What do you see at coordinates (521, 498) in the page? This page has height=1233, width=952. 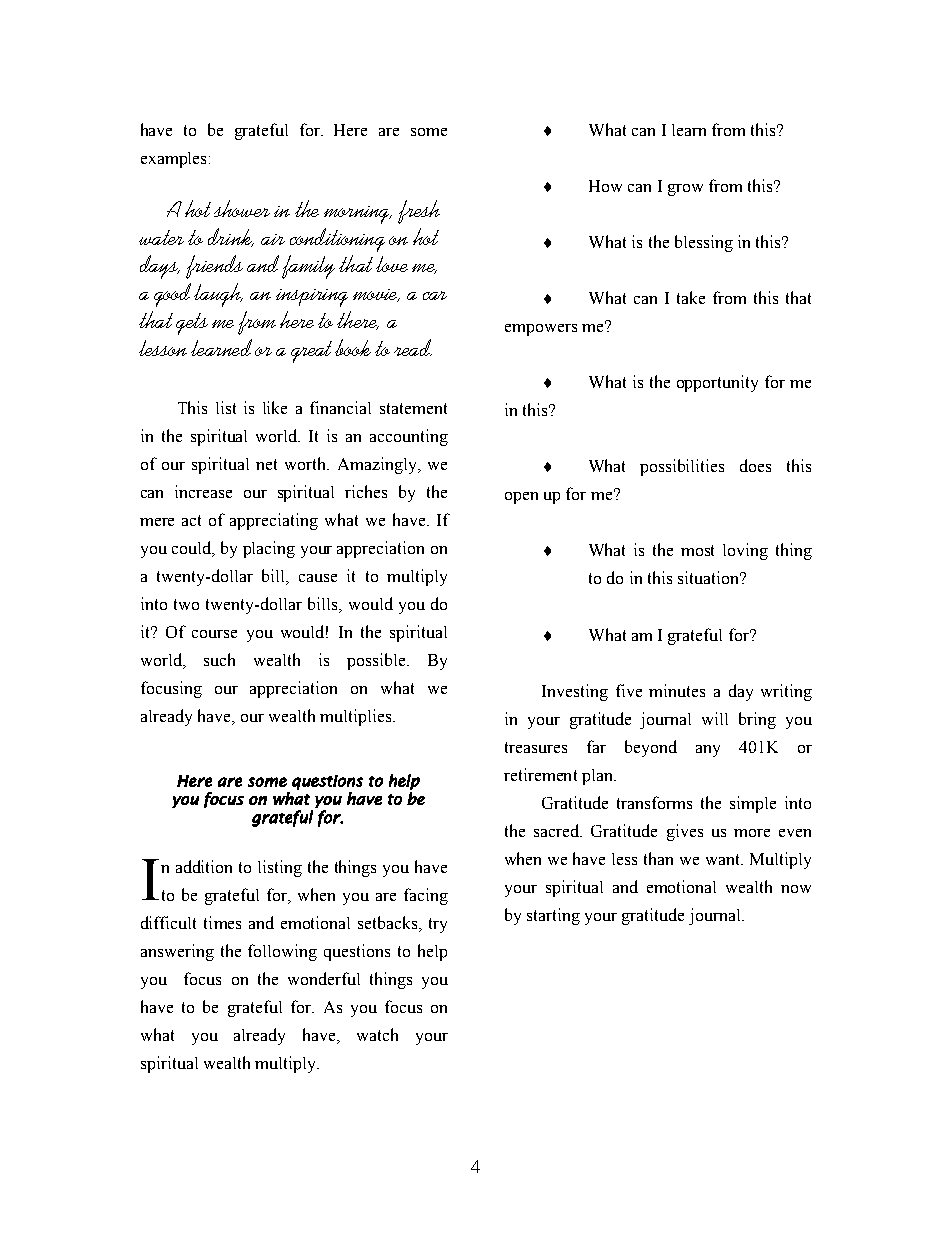 I see `open` at bounding box center [521, 498].
